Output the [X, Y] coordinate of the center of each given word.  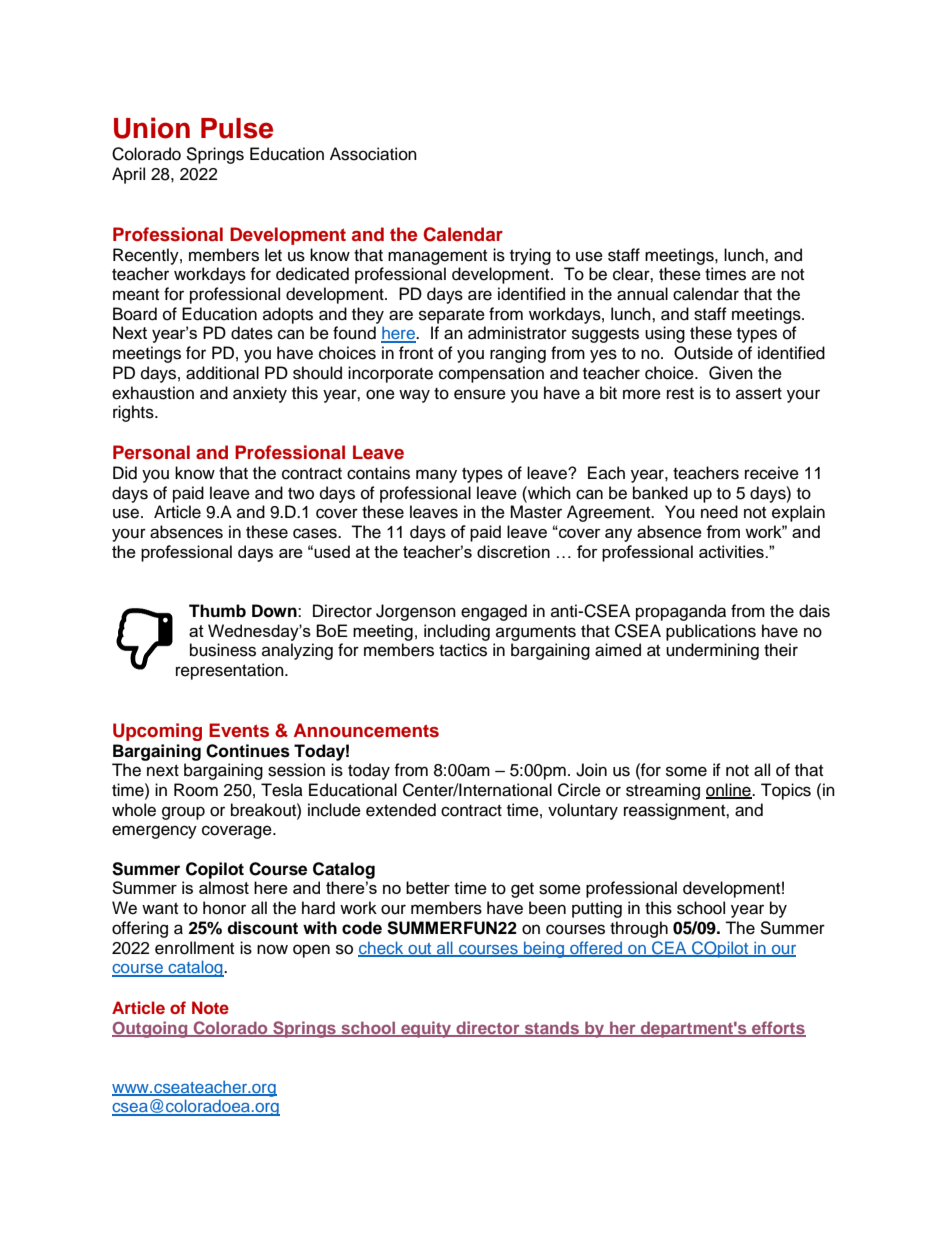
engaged [494, 612]
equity [426, 1029]
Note [210, 1007]
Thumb [217, 611]
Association [373, 154]
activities [732, 551]
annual [642, 294]
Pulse [237, 128]
